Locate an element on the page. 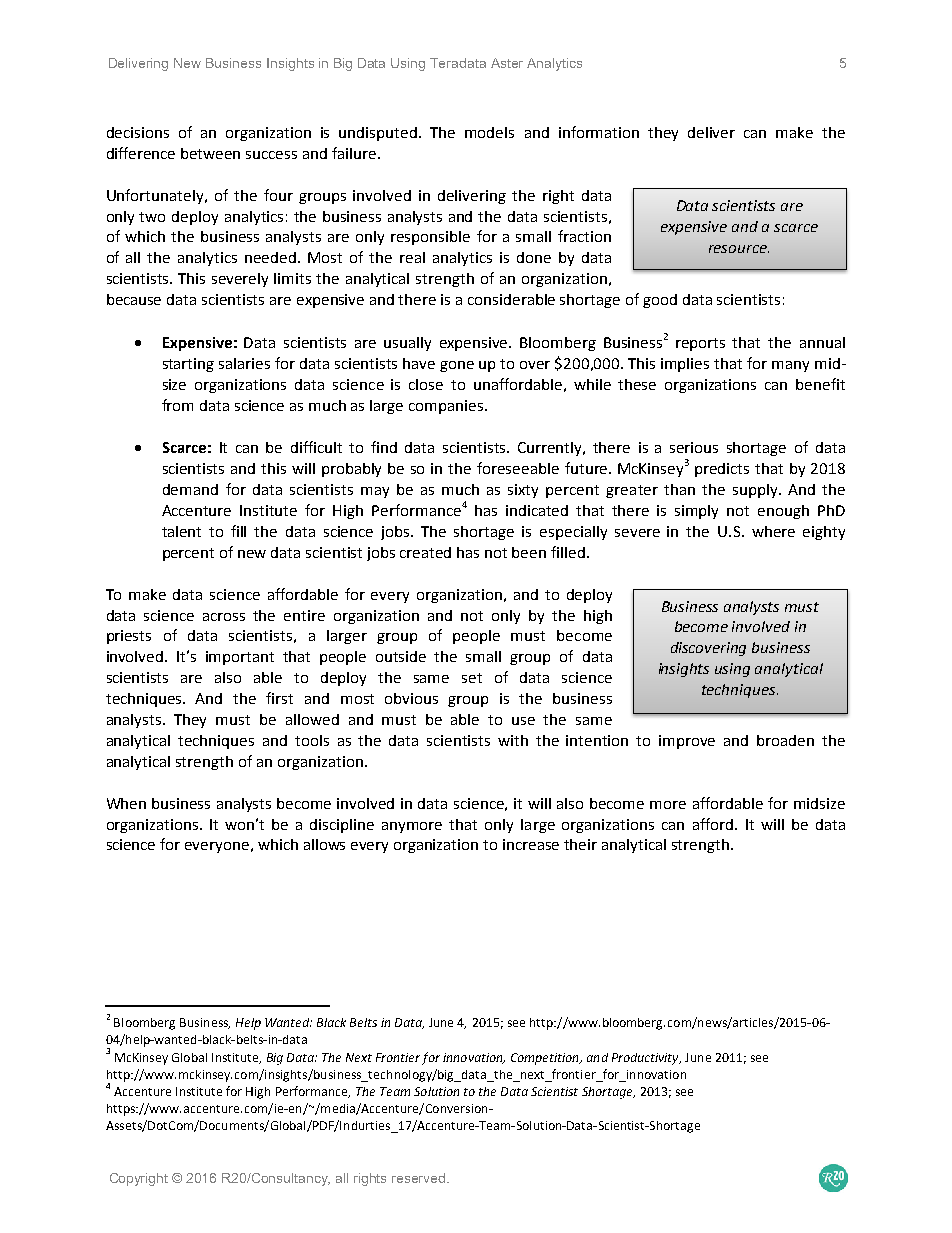 The height and width of the page is (1233, 952). Competition is located at coordinates (546, 1059).
